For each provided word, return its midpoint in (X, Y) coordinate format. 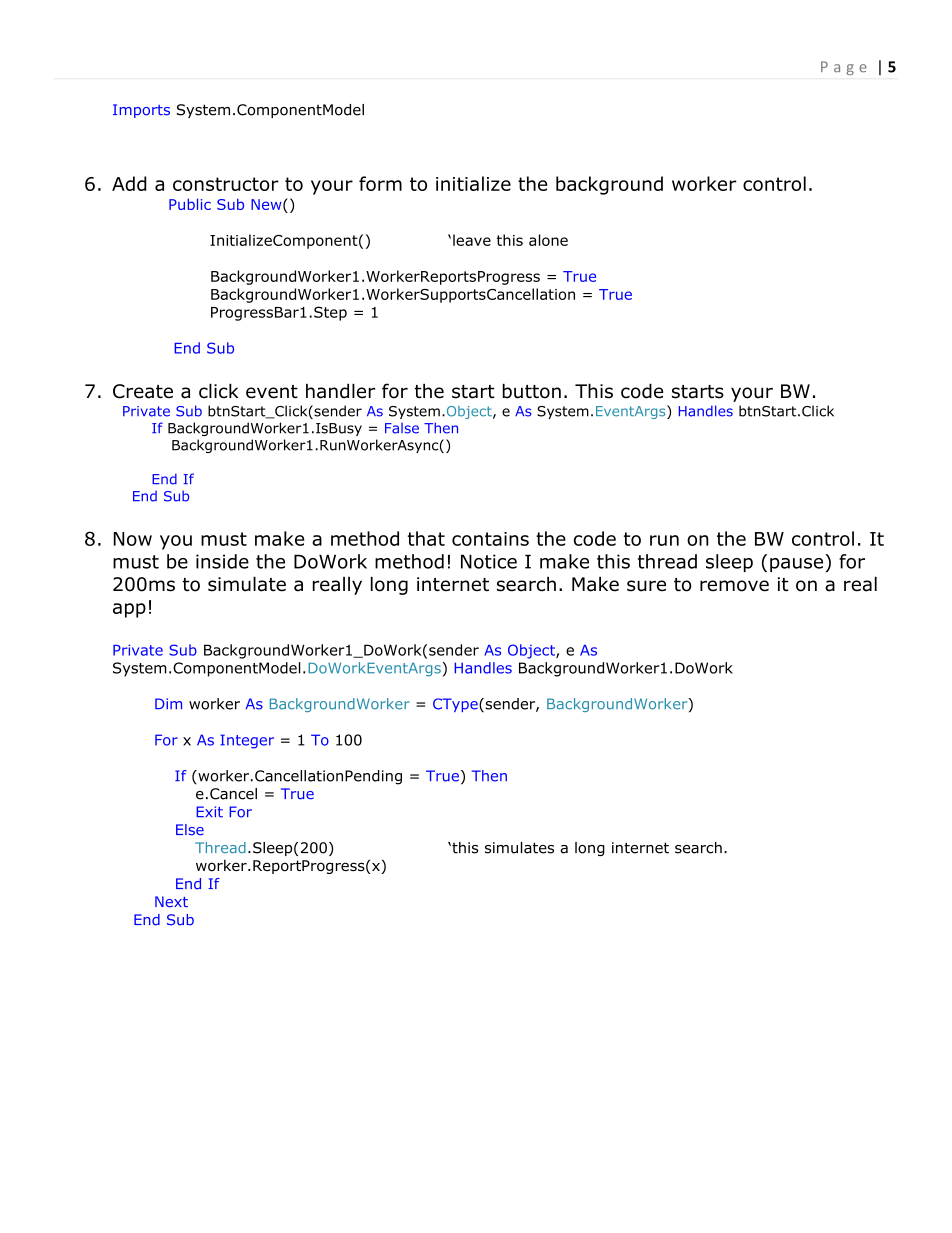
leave (472, 240)
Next (171, 902)
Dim (168, 703)
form (380, 183)
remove (734, 586)
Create (143, 391)
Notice (489, 561)
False (402, 428)
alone (548, 240)
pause (798, 565)
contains (490, 539)
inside (222, 561)
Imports (141, 111)
